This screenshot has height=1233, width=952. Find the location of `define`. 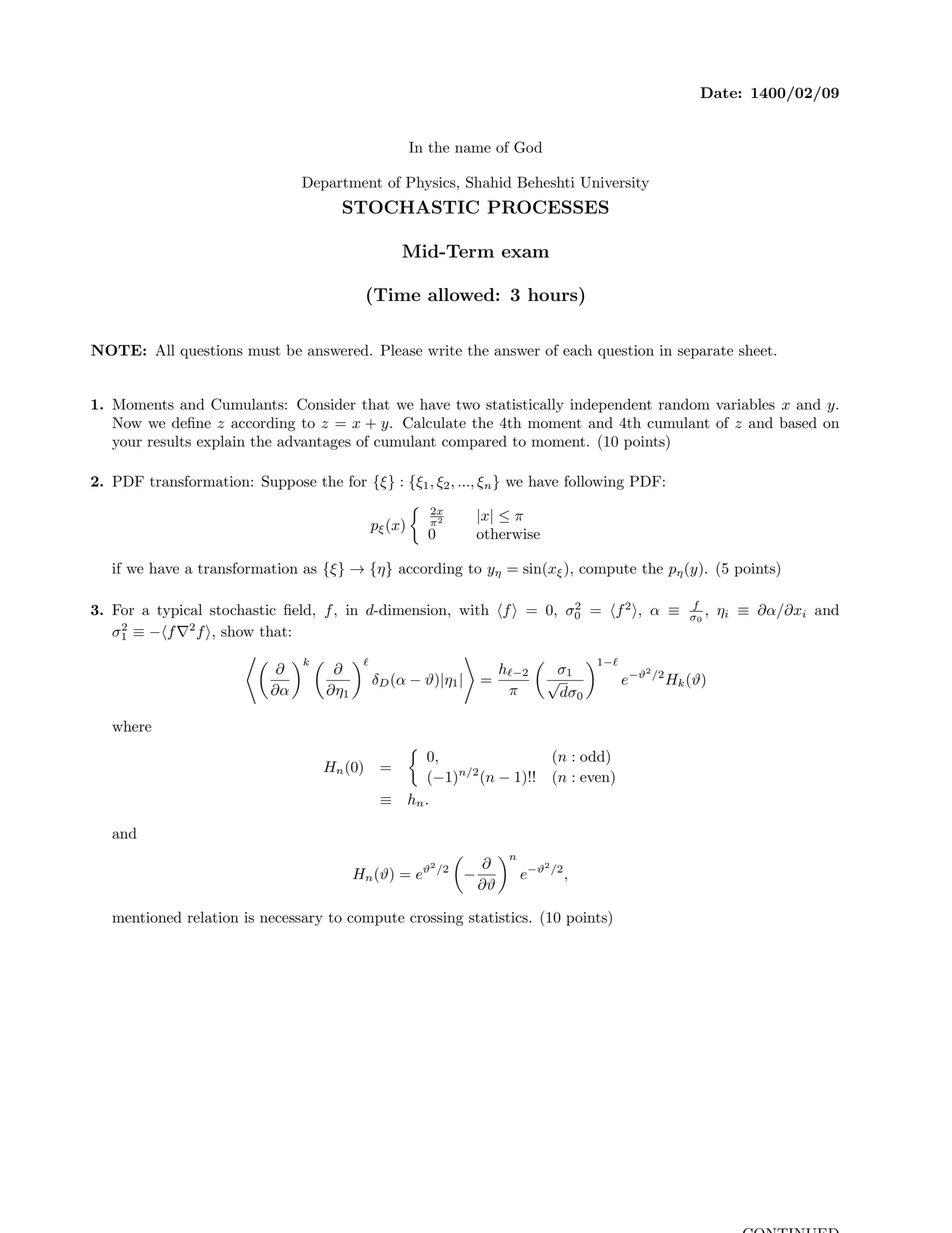

define is located at coordinates (191, 423).
